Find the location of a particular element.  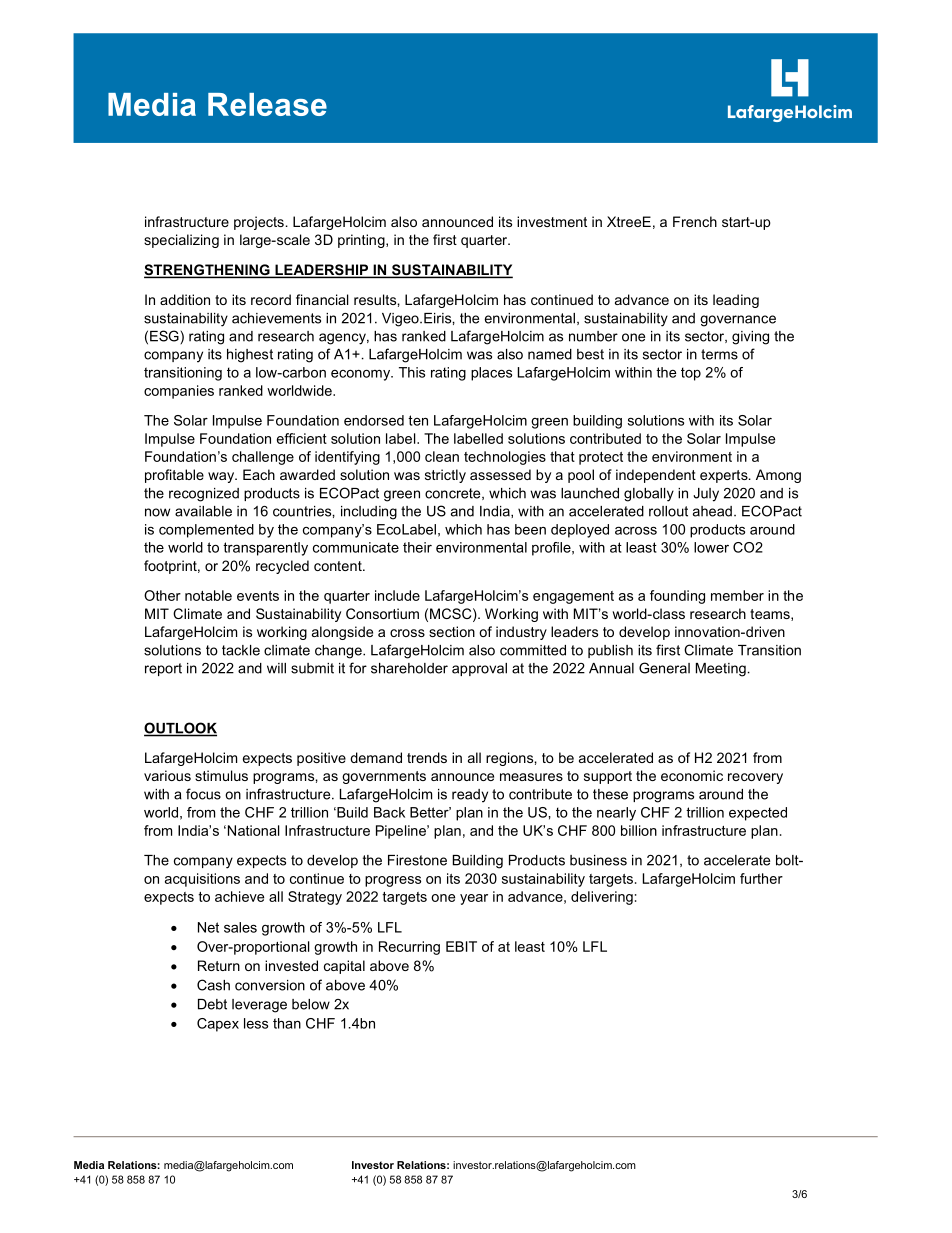

top is located at coordinates (691, 374).
